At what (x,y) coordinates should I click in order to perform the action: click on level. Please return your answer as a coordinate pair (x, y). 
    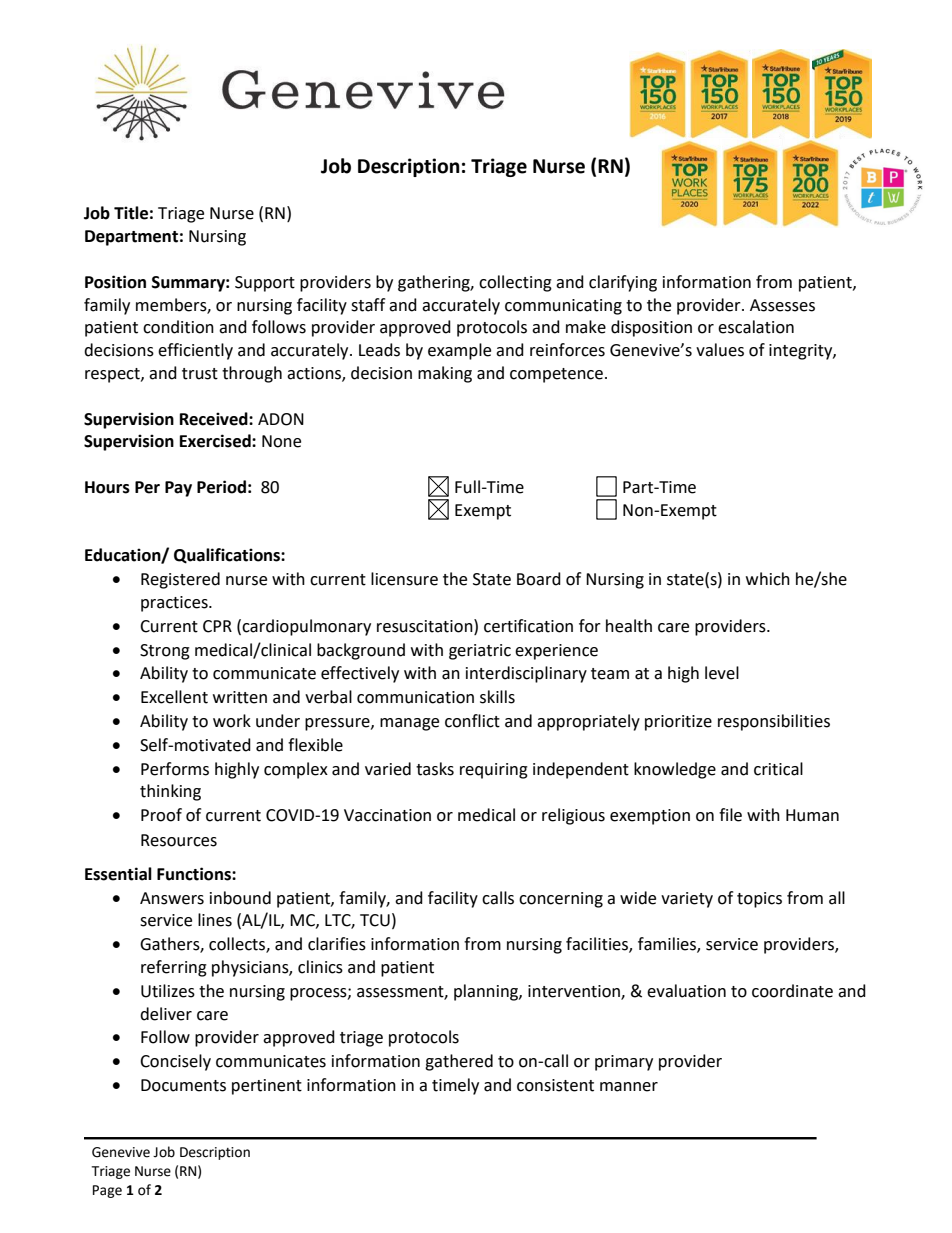
    Looking at the image, I should click on (722, 673).
